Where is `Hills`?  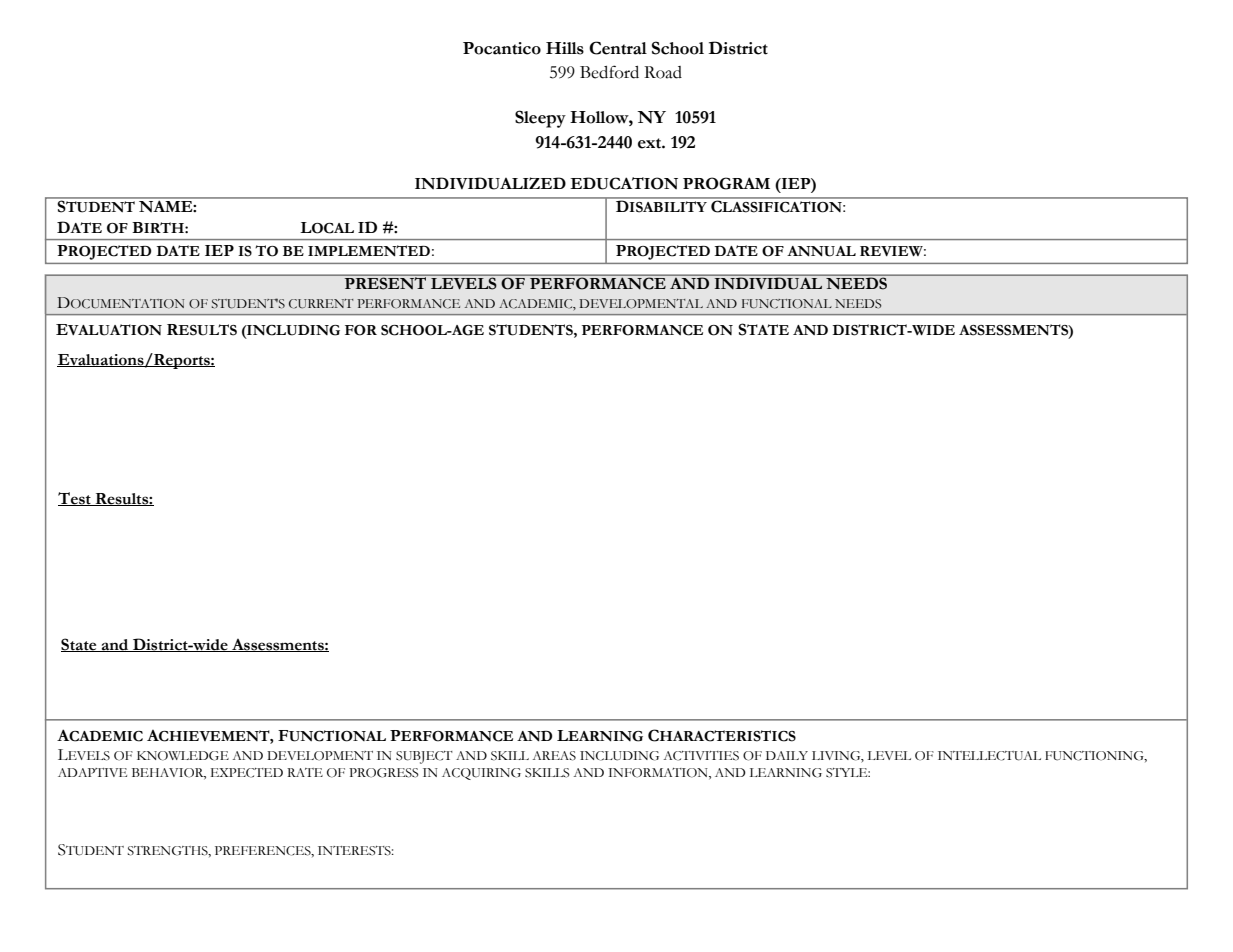 Hills is located at coordinates (565, 48).
